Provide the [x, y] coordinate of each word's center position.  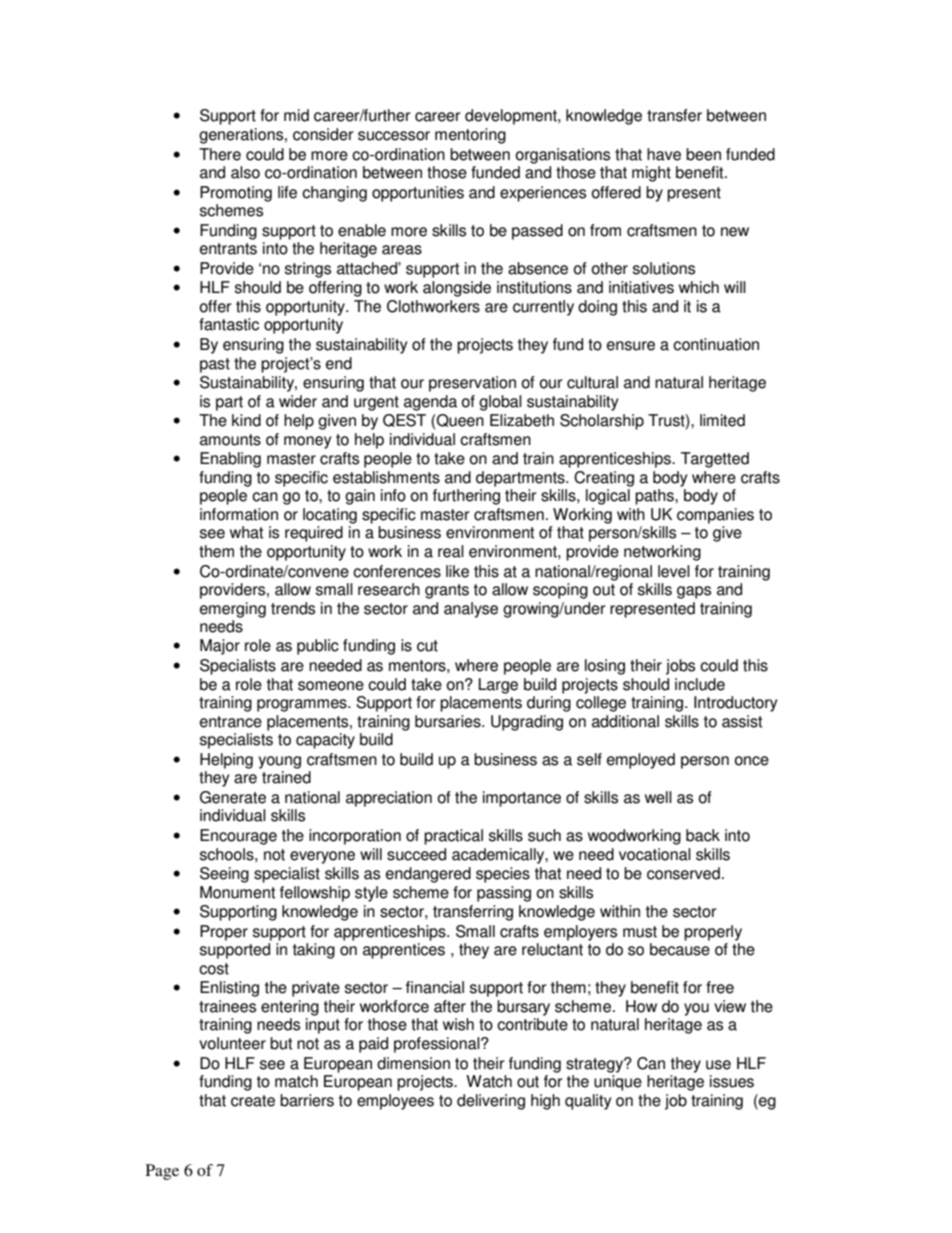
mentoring [470, 136]
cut [427, 646]
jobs [680, 667]
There [220, 154]
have [664, 154]
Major [220, 647]
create [253, 1101]
